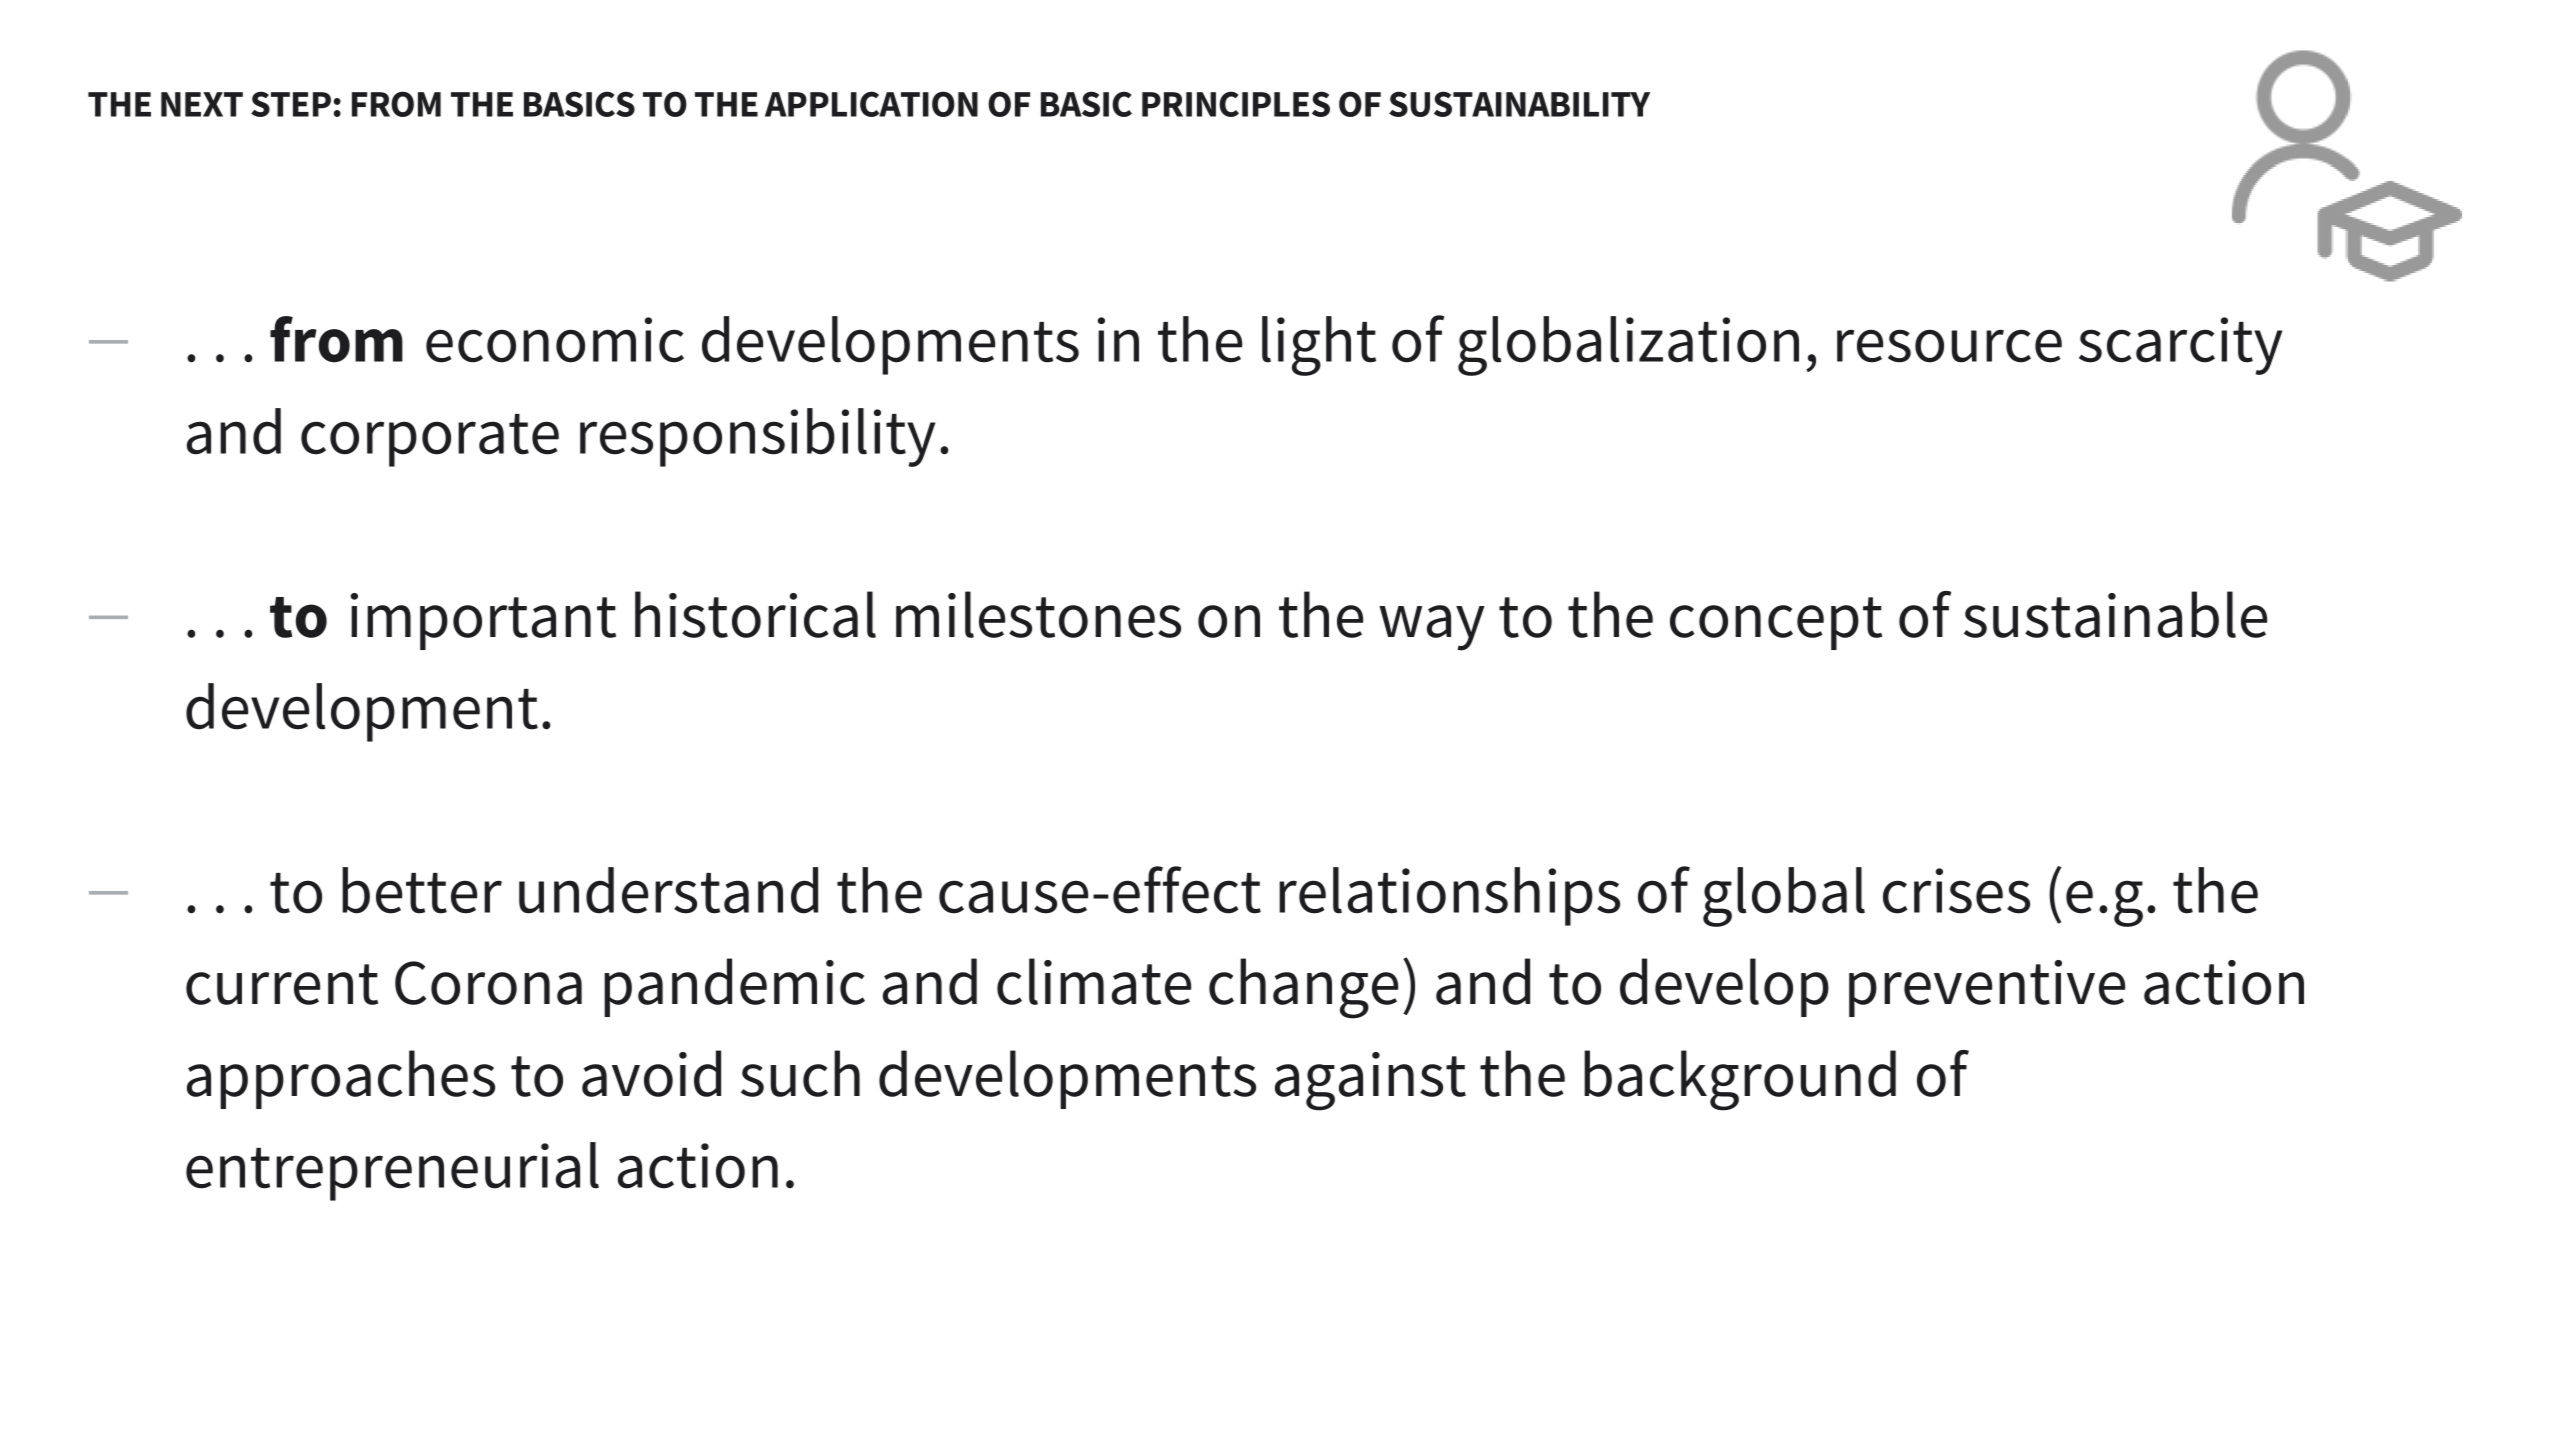  Describe the element at coordinates (430, 440) in the image. I see `corporate` at that location.
